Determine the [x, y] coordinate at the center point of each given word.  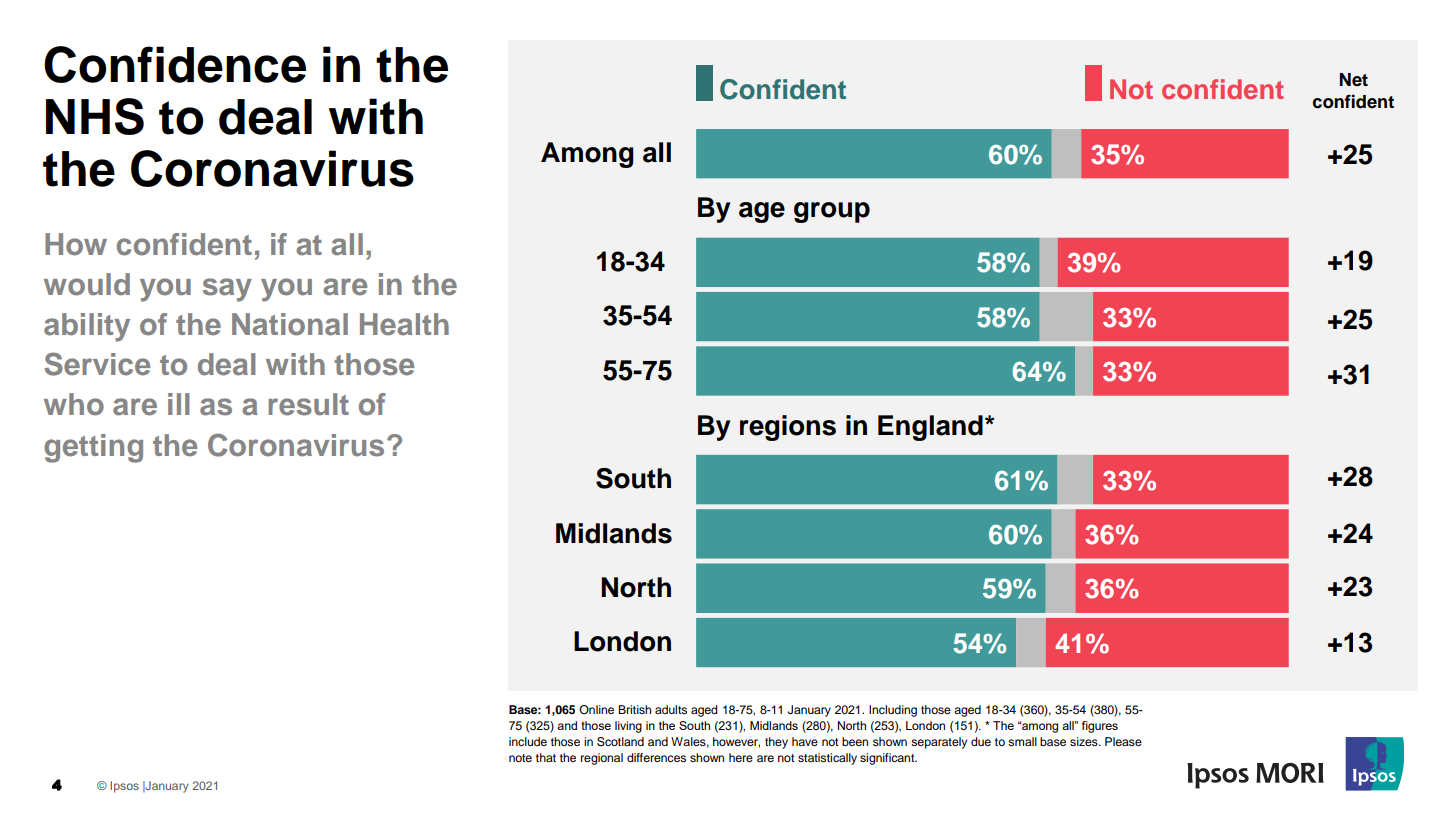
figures [1100, 727]
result [308, 404]
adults [671, 709]
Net [1354, 80]
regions [788, 428]
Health [404, 324]
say [227, 290]
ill [178, 404]
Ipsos [124, 787]
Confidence [175, 64]
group [832, 212]
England [930, 428]
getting [93, 448]
